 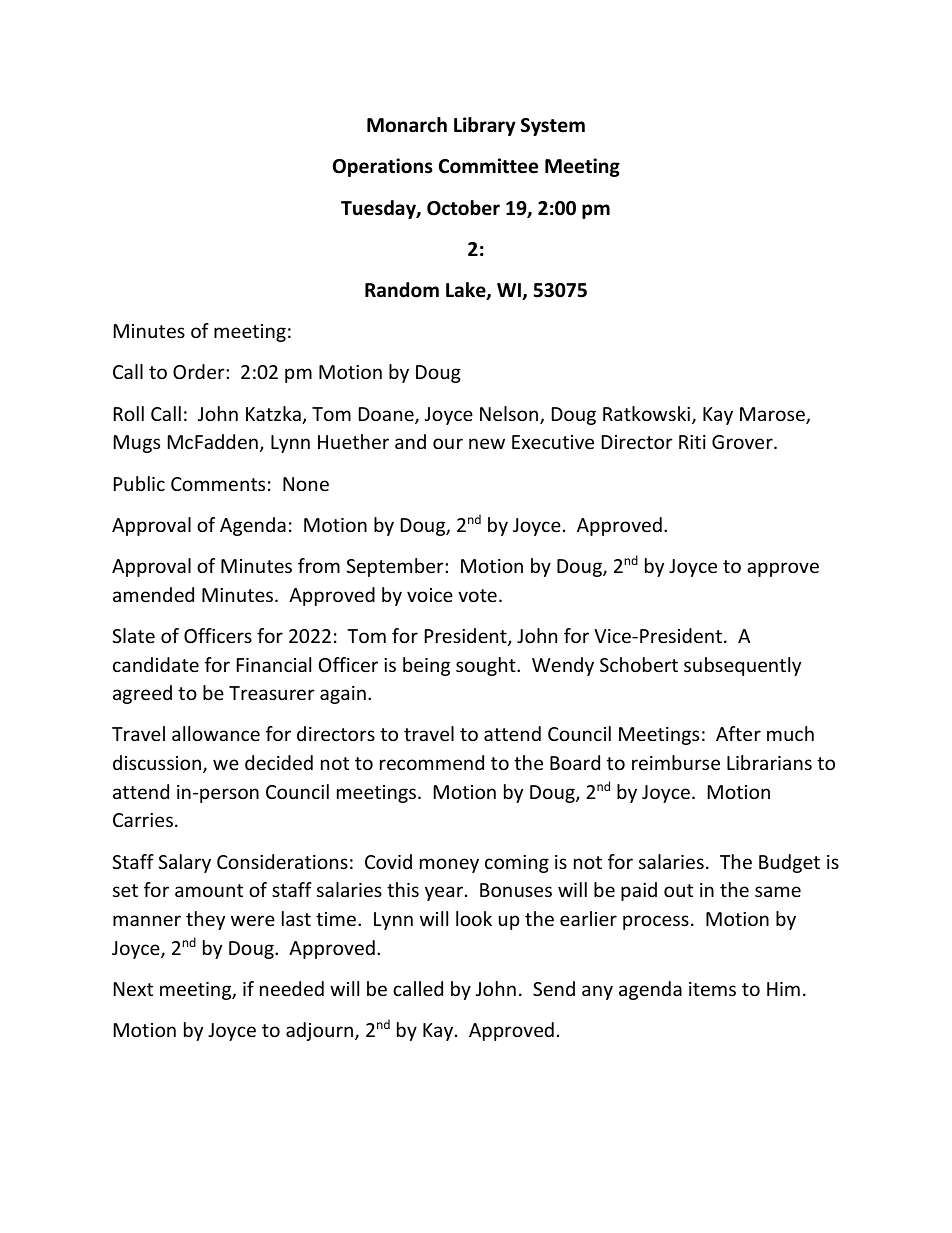 I want to click on sought, so click(x=487, y=666).
